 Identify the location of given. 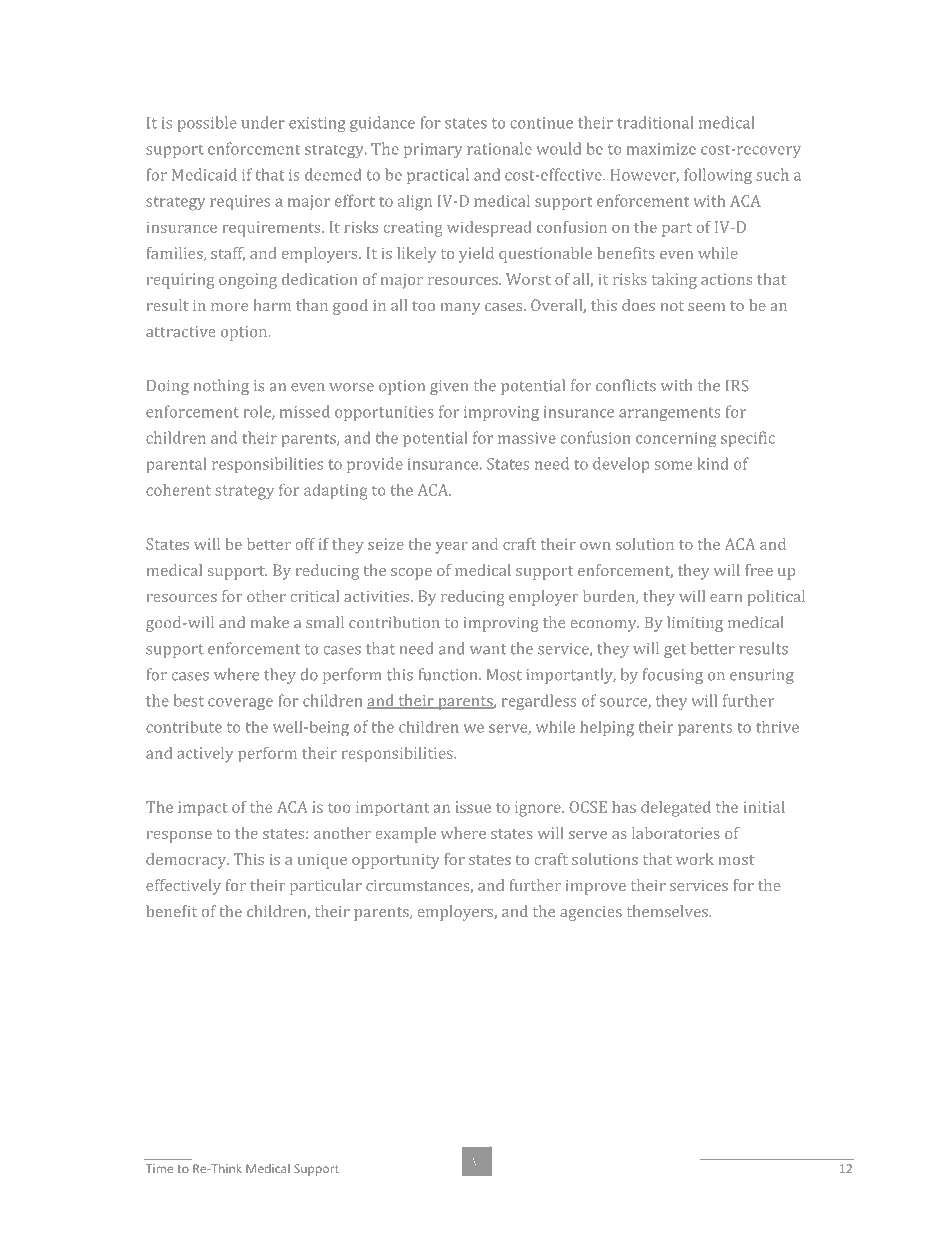
(449, 387).
